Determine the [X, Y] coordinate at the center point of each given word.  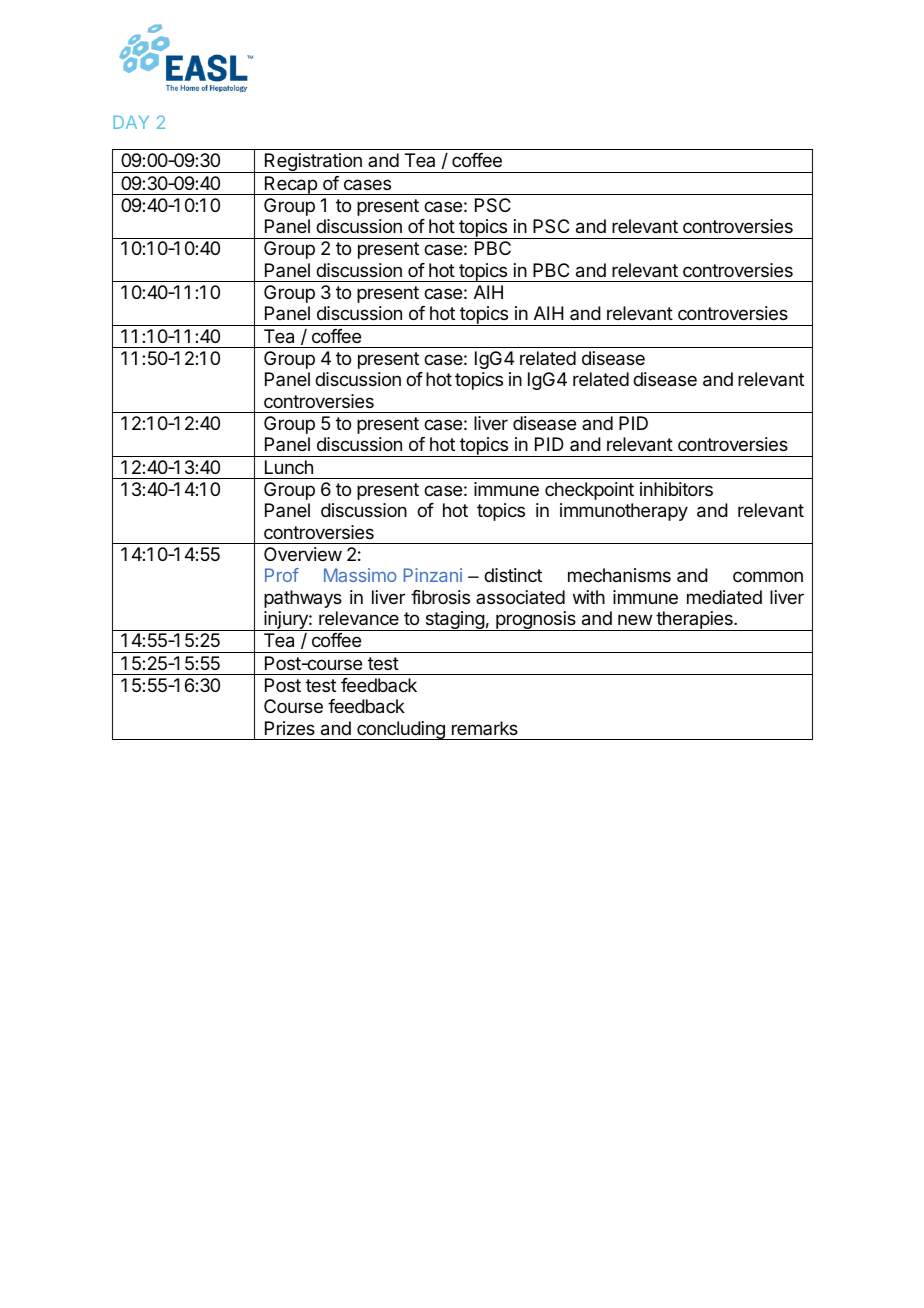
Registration [313, 163]
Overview [303, 554]
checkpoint [589, 491]
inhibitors [676, 489]
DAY [131, 122]
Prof [282, 575]
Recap [290, 185]
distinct [513, 575]
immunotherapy [624, 512]
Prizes [290, 728]
